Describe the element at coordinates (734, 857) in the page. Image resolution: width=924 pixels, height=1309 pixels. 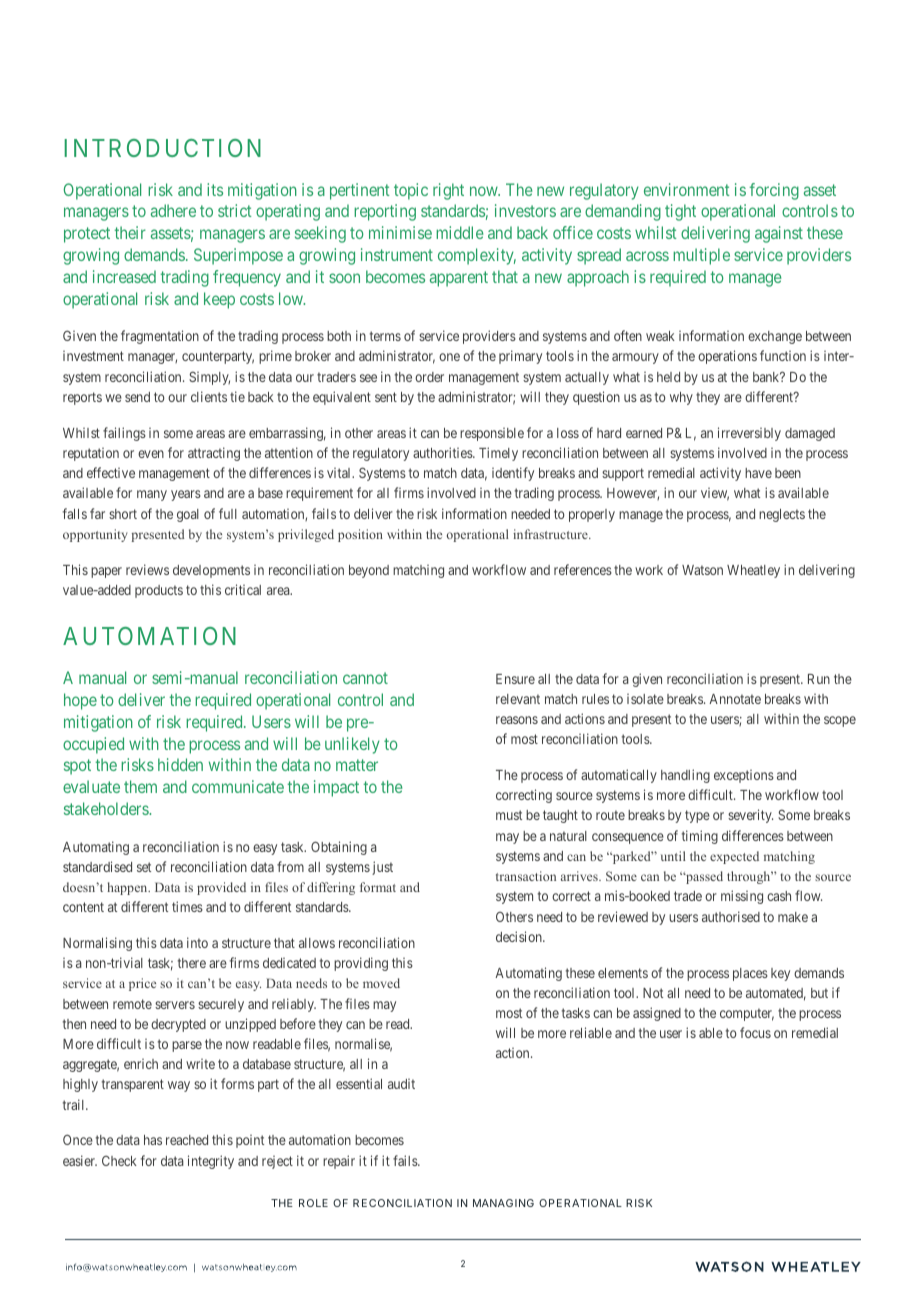
I see `expected` at that location.
